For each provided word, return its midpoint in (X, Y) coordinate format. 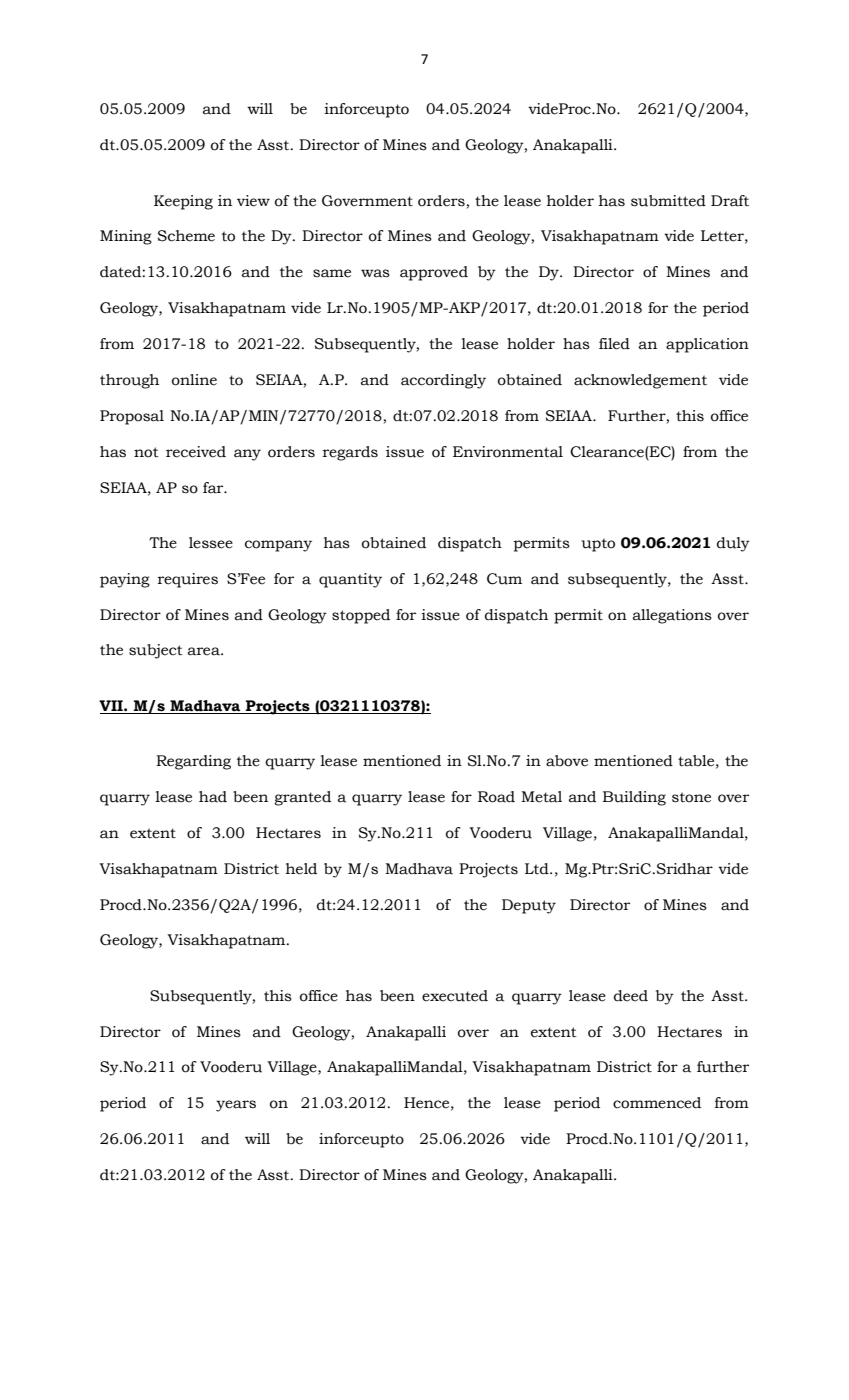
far (214, 488)
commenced (657, 1103)
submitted (668, 201)
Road (496, 797)
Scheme (186, 236)
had (213, 797)
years (236, 1106)
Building (634, 798)
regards (350, 453)
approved (434, 273)
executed (455, 996)
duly (733, 544)
